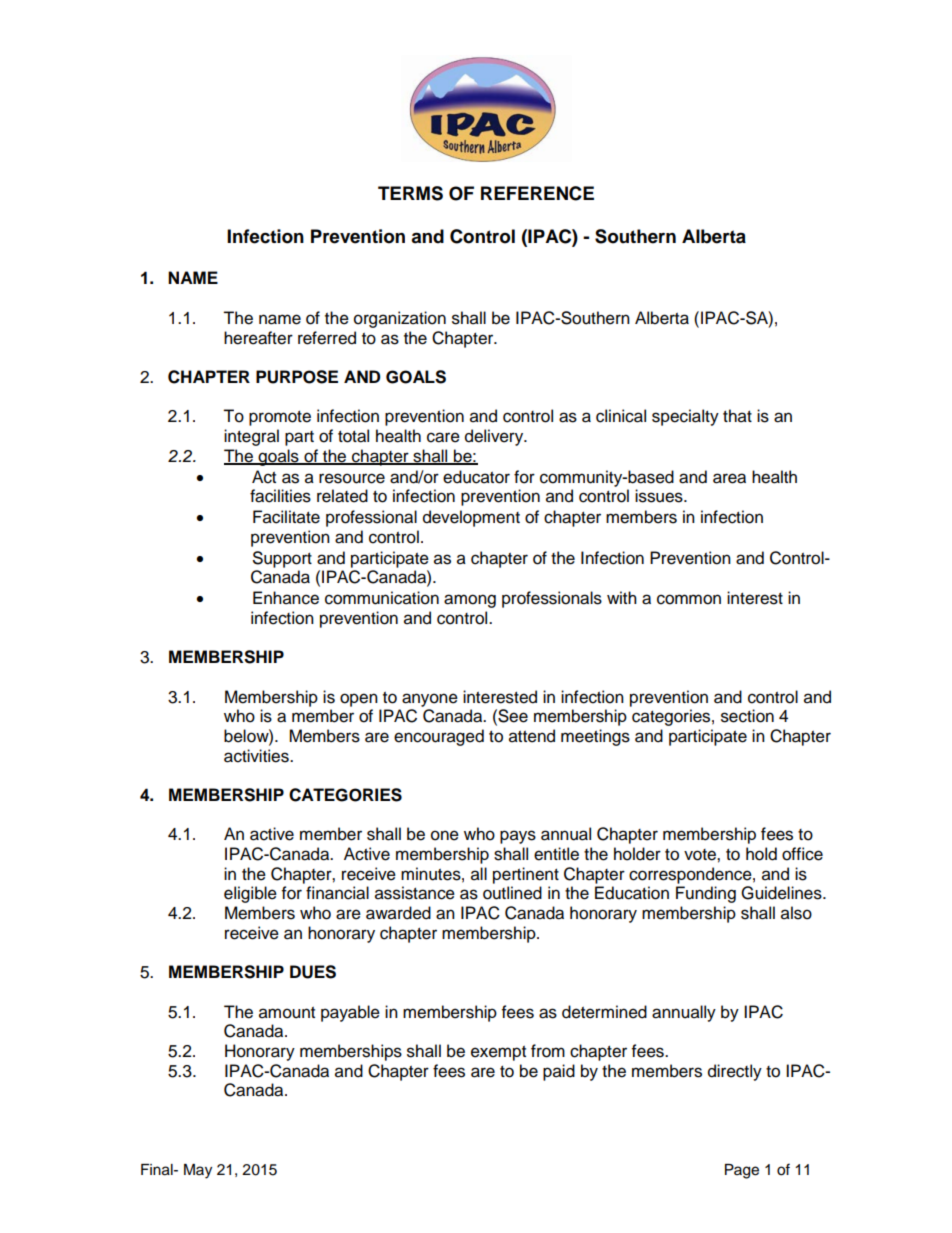  I want to click on REFERENCE, so click(537, 193).
